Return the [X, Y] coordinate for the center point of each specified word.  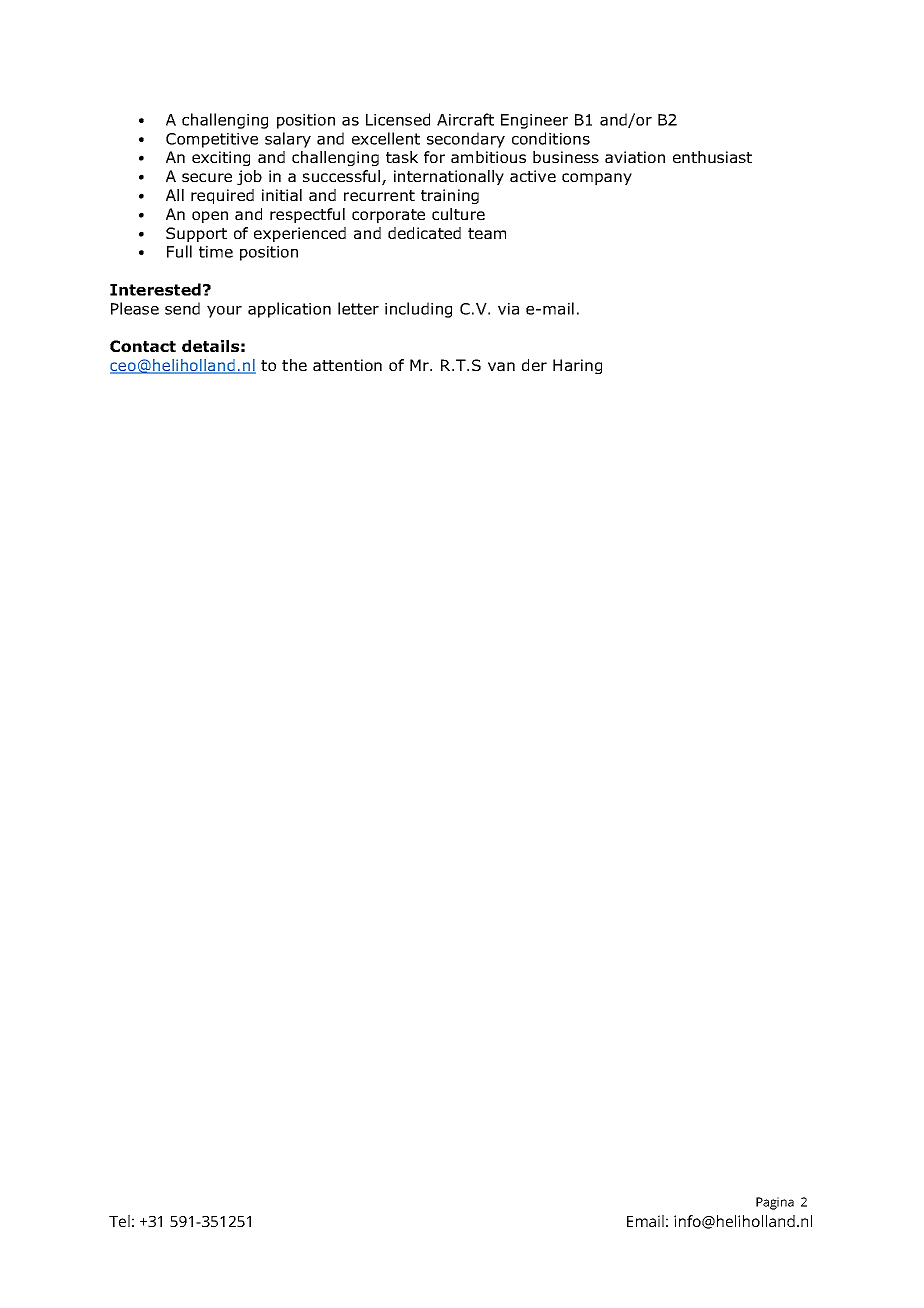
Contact [143, 346]
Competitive [212, 140]
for [434, 157]
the [294, 365]
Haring [577, 366]
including [418, 310]
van [501, 366]
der [534, 365]
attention [347, 365]
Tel [119, 1221]
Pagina [775, 1203]
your [224, 312]
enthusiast [712, 157]
